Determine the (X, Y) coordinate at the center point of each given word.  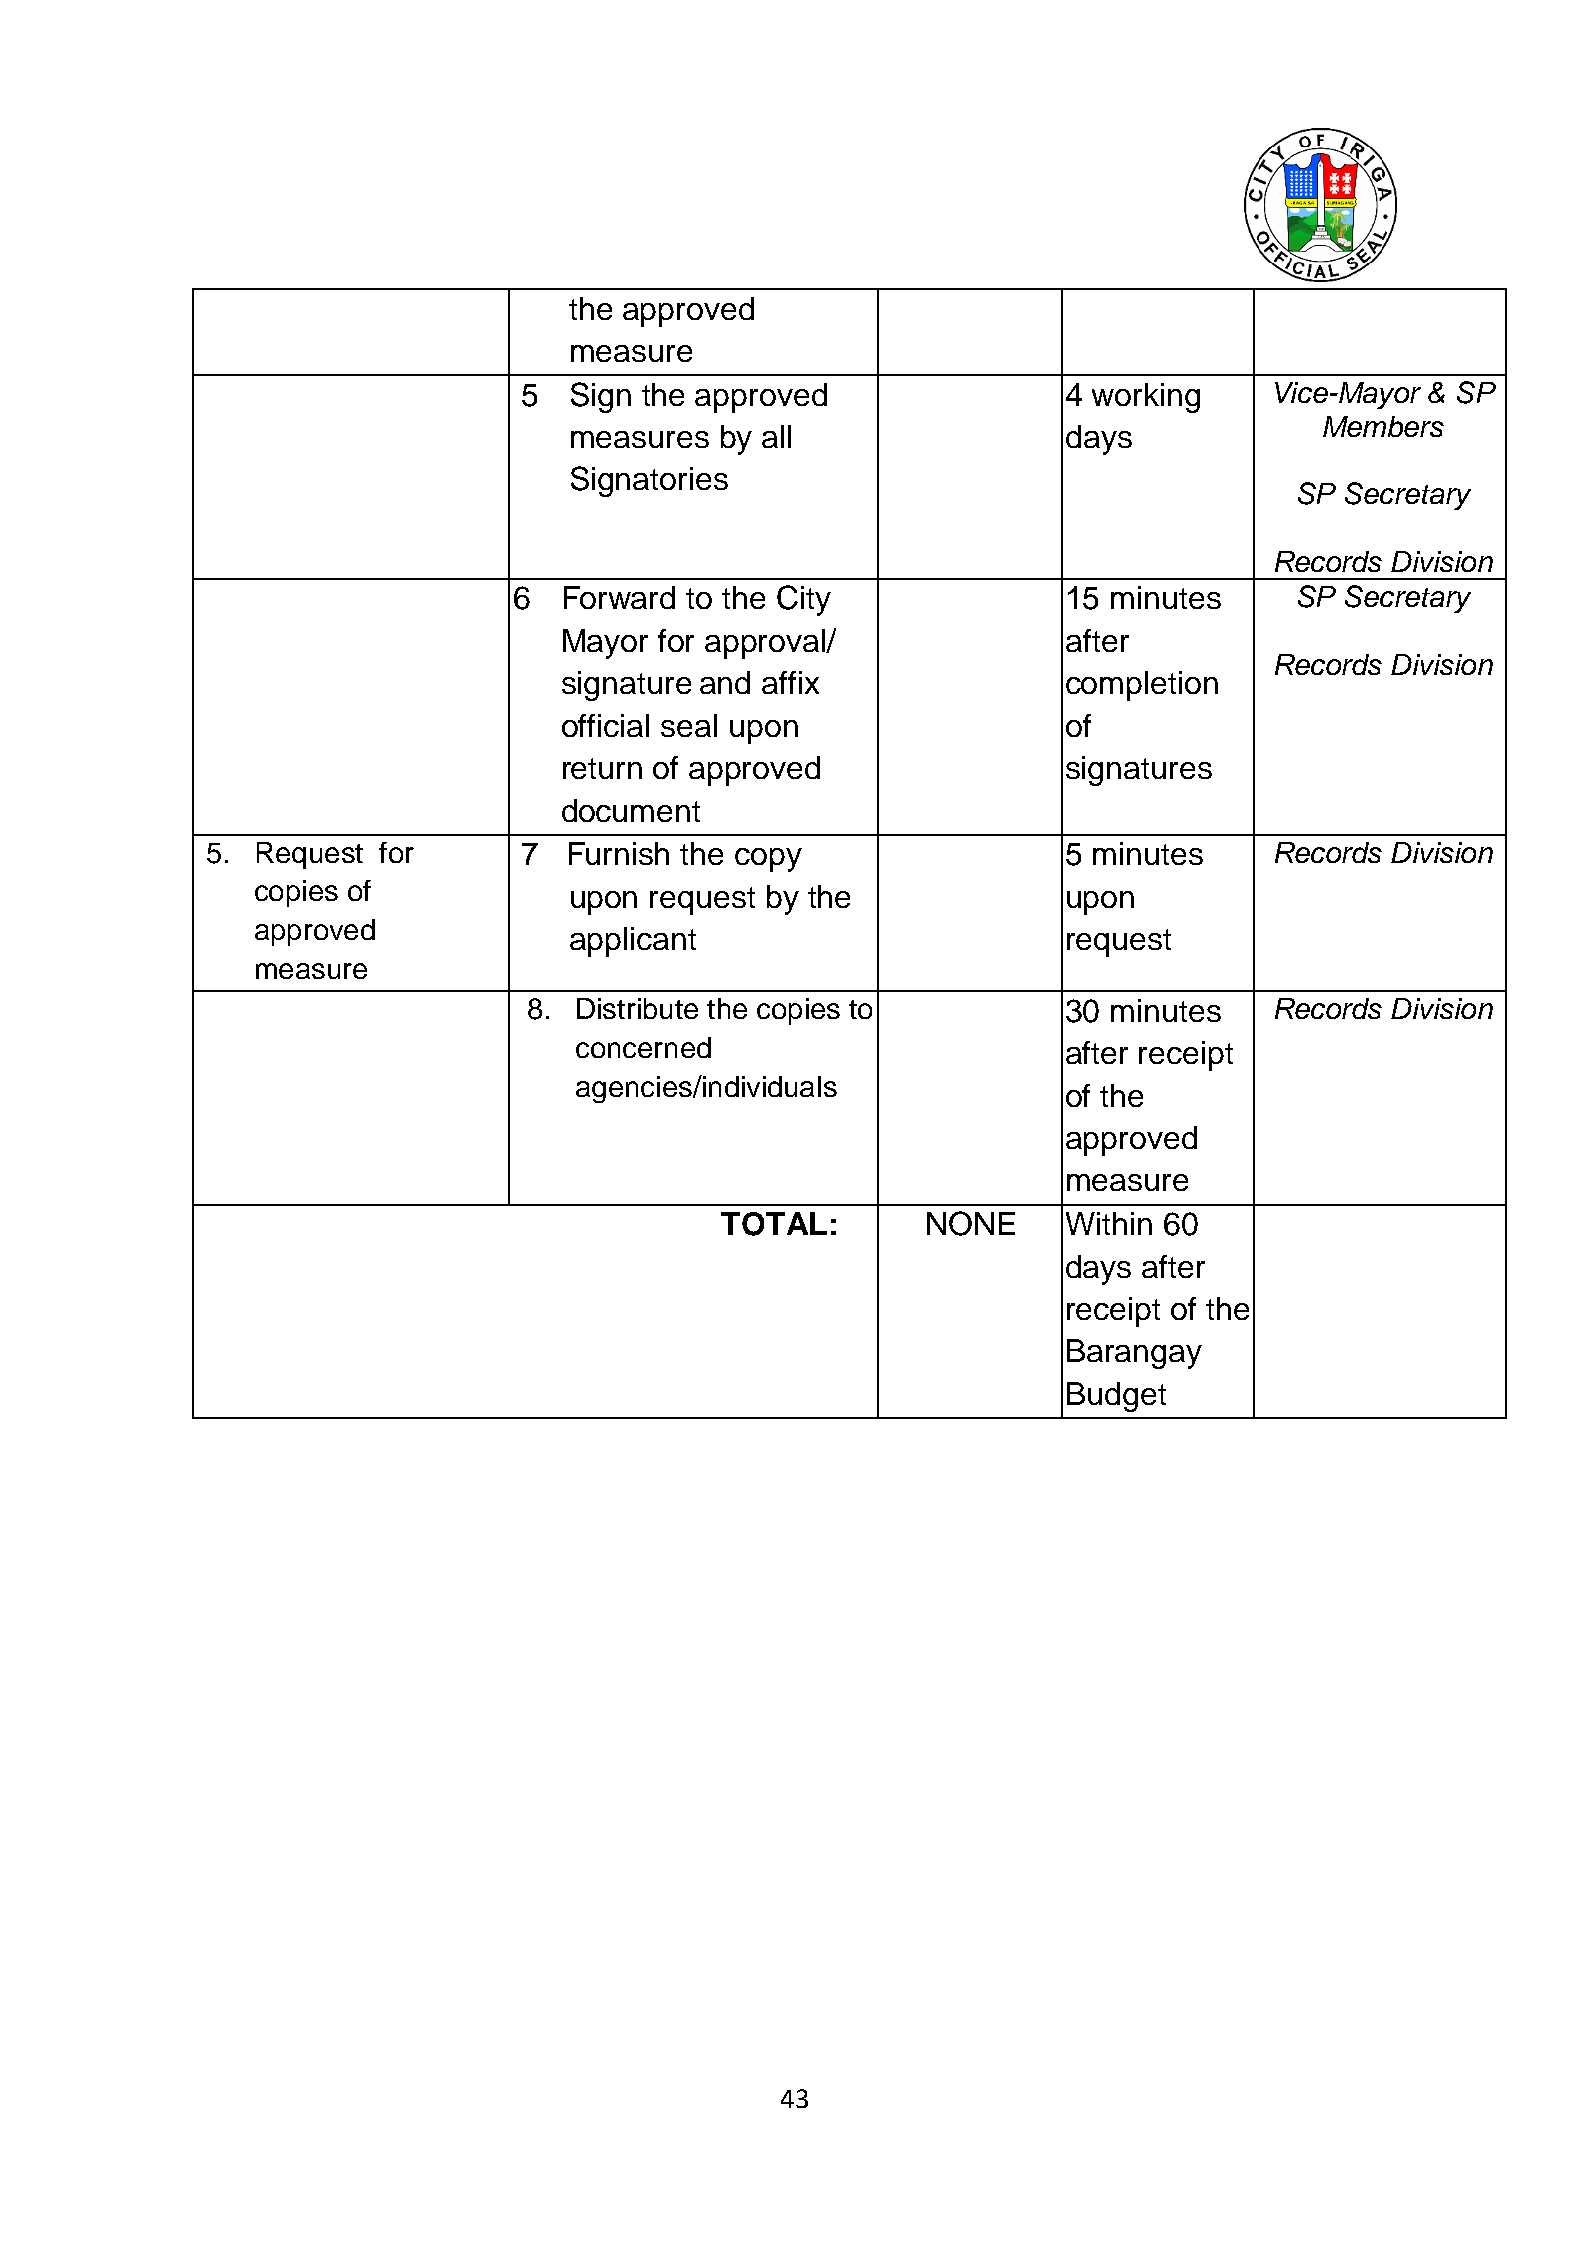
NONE (971, 1223)
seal (689, 725)
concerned (643, 1047)
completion (1142, 686)
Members (1383, 426)
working (1146, 398)
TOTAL (774, 1224)
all (776, 436)
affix (790, 682)
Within (1109, 1223)
